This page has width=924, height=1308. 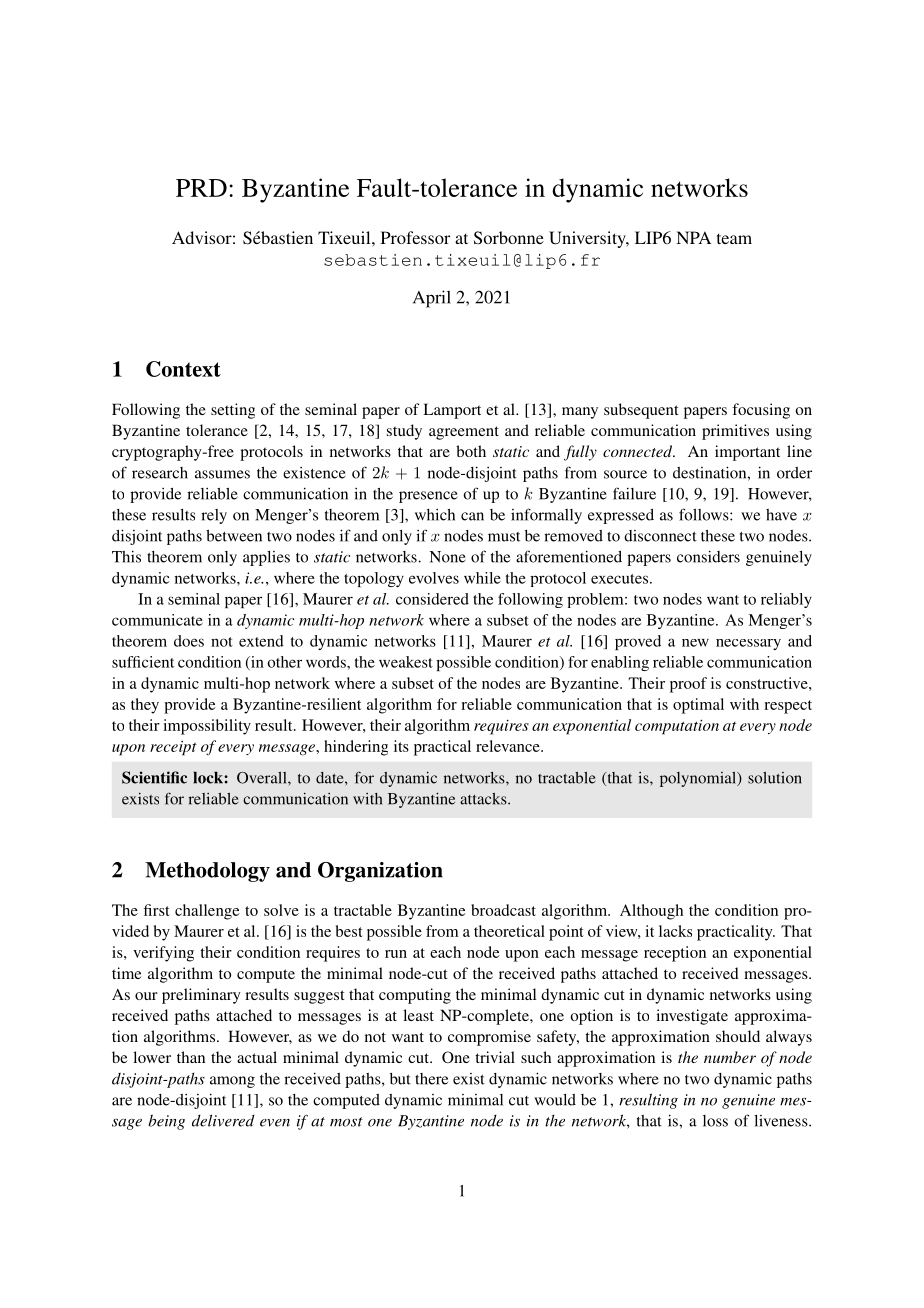 What do you see at coordinates (432, 299) in the page?
I see `April` at bounding box center [432, 299].
